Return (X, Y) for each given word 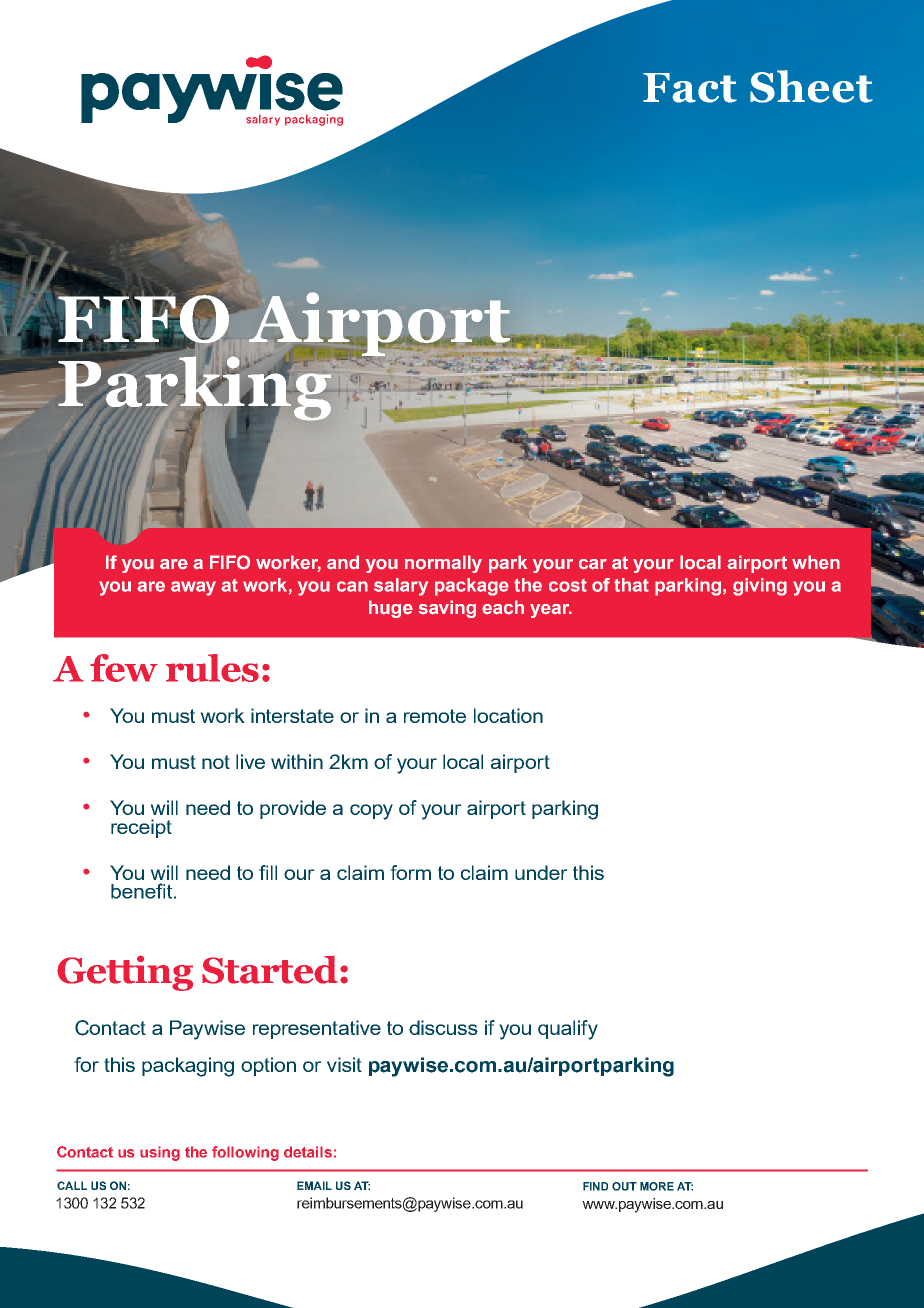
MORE (657, 1186)
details (308, 1152)
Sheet (811, 86)
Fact (690, 88)
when (816, 562)
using (160, 1153)
